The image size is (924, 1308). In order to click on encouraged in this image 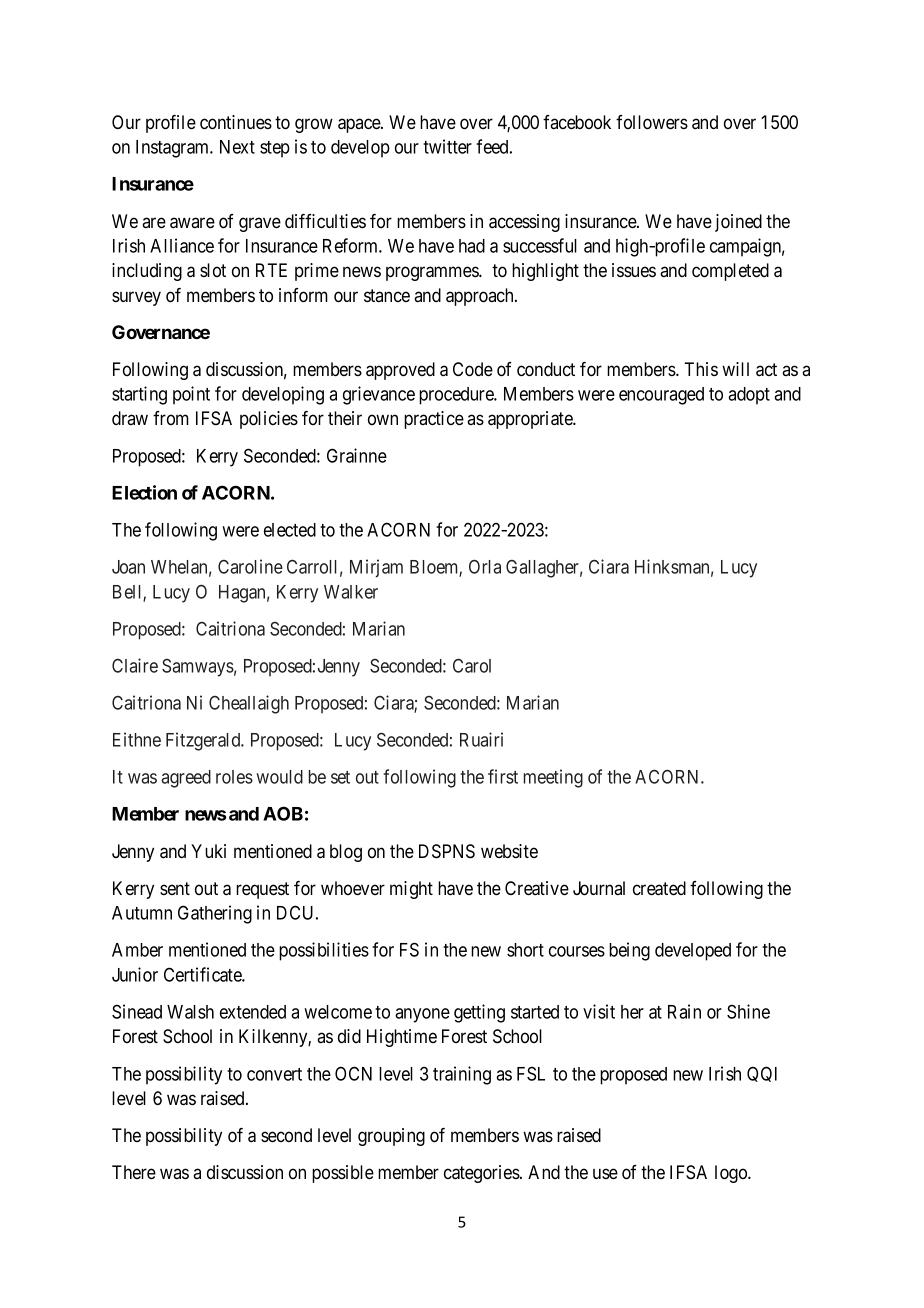, I will do `click(661, 396)`.
